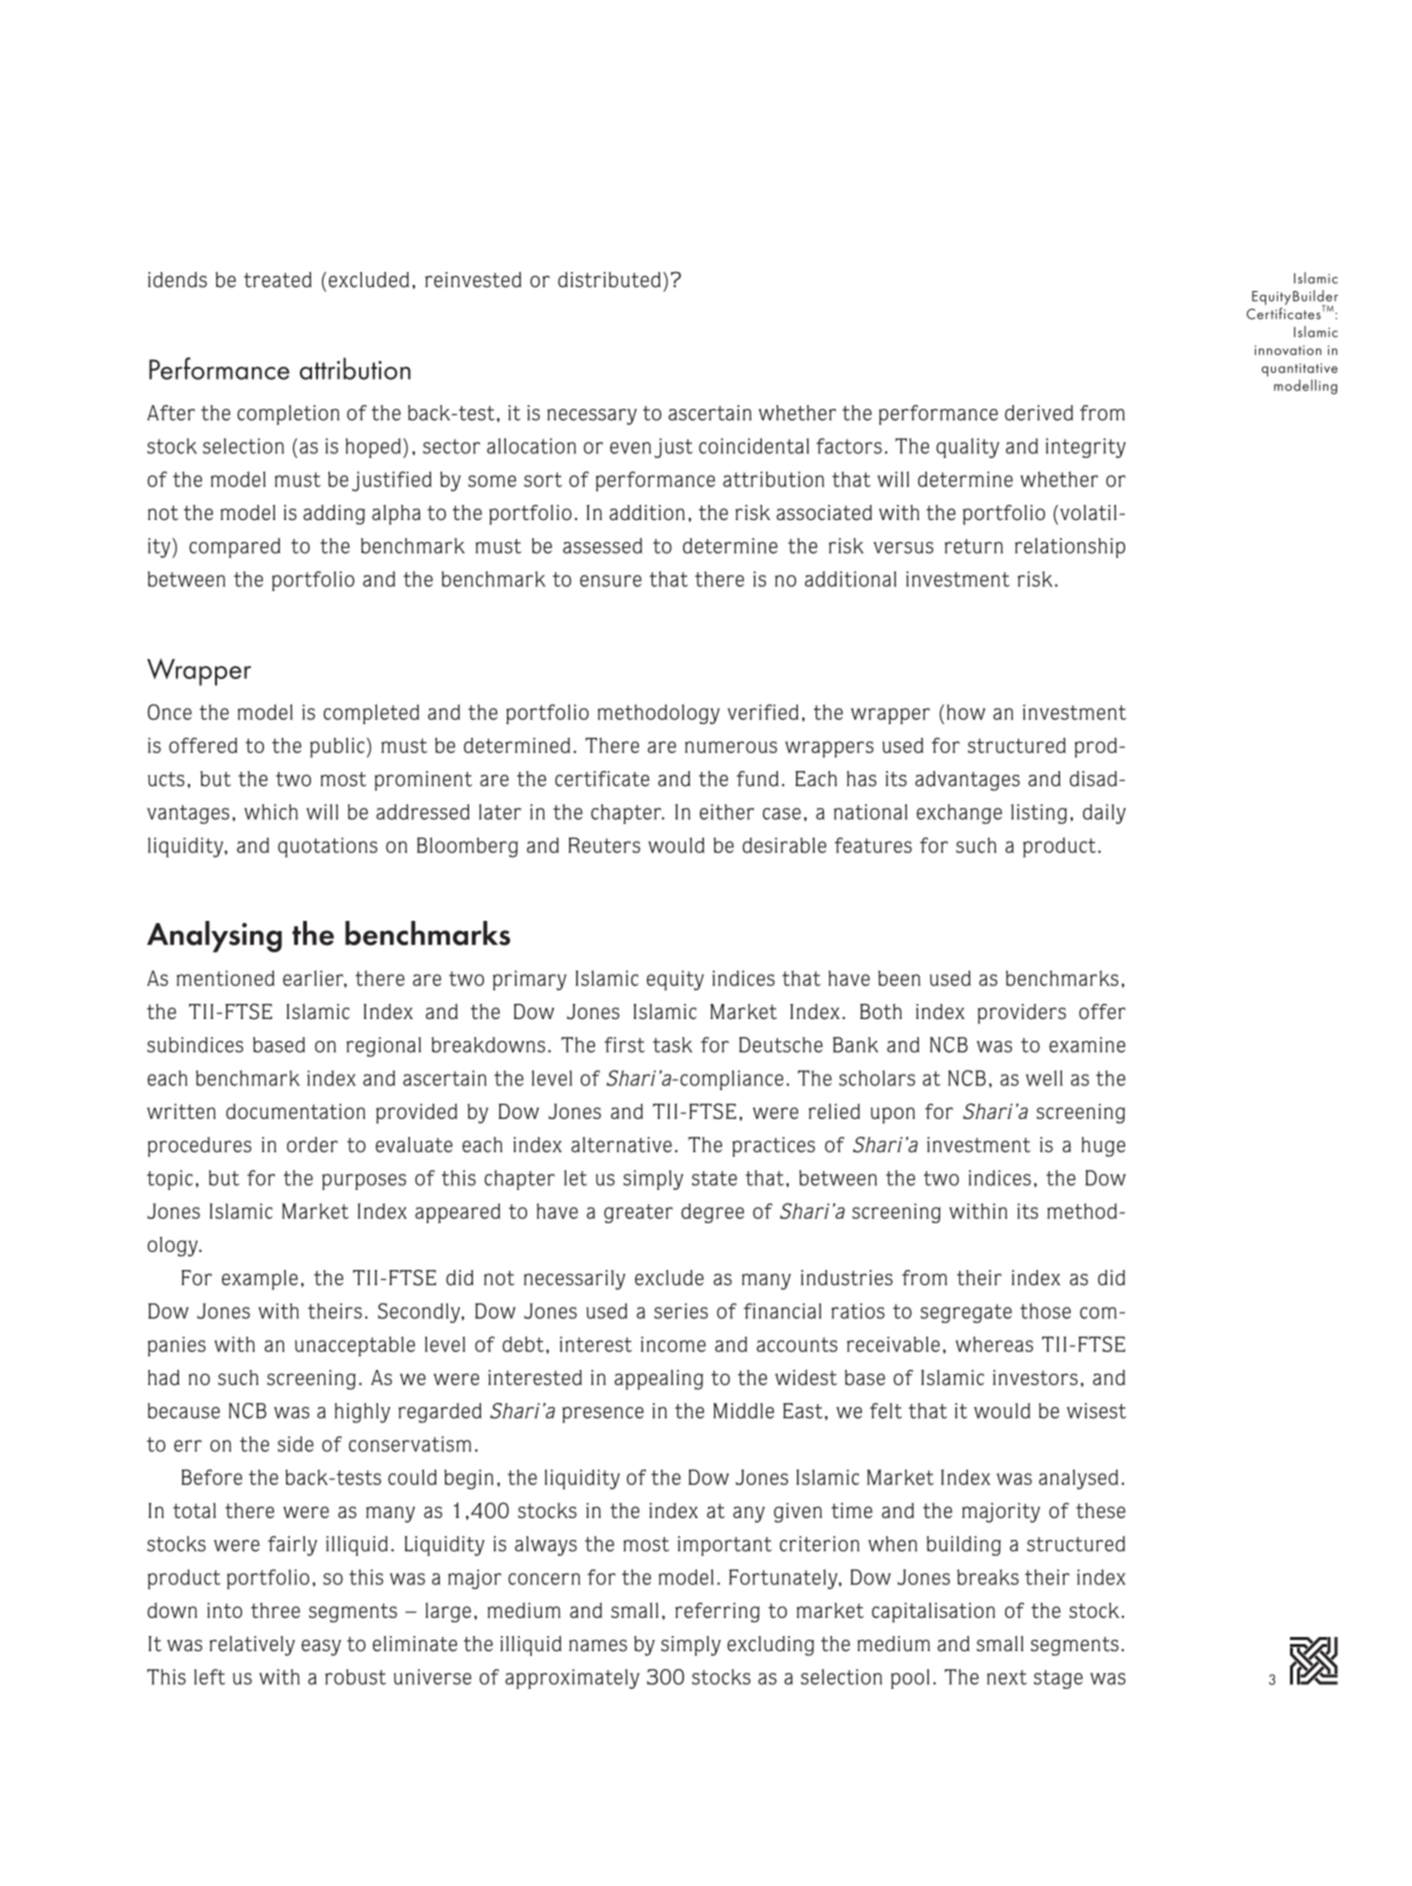 The width and height of the image is (1412, 1886). I want to click on innovation, so click(1288, 350).
